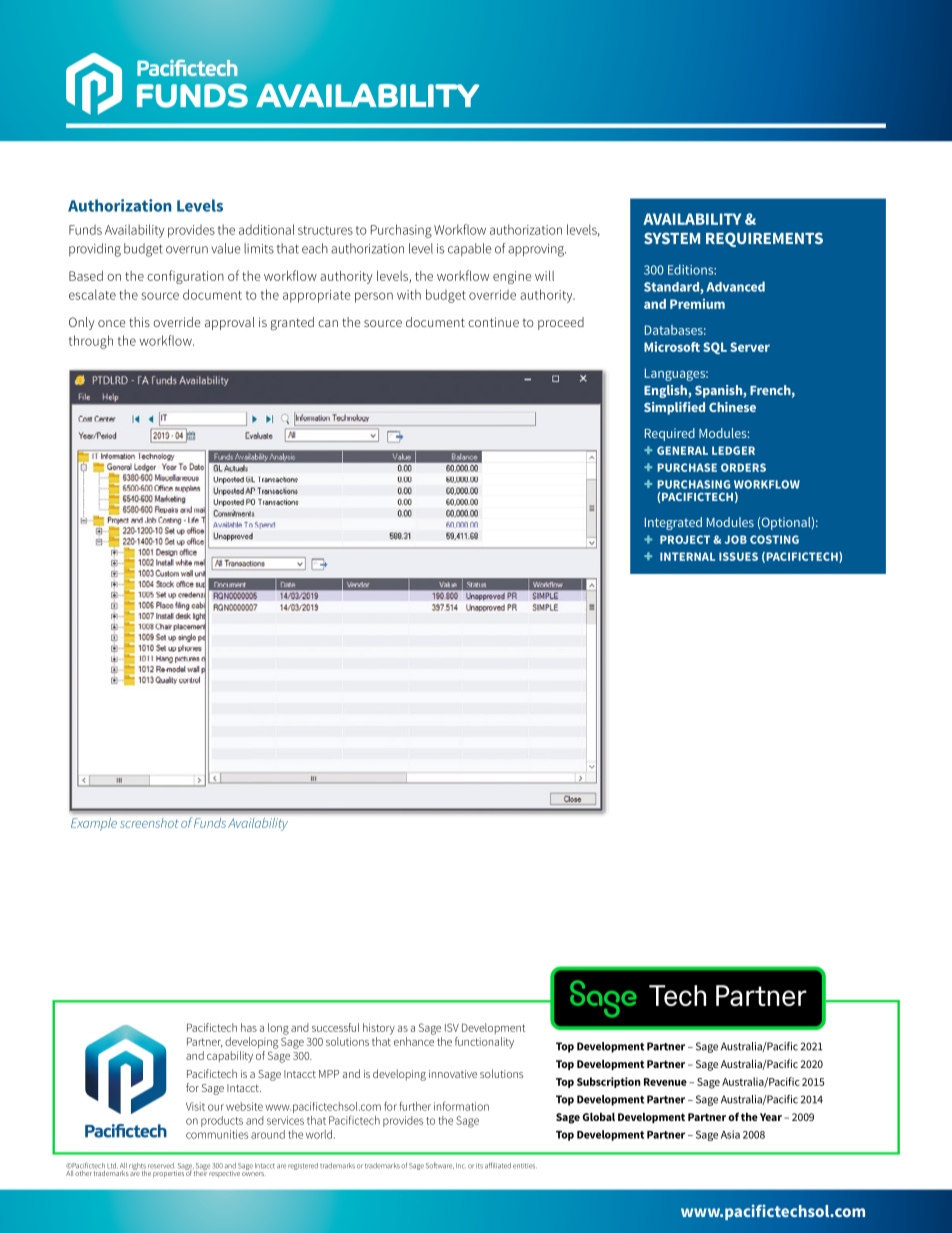 This image has width=952, height=1233. Describe the element at coordinates (446, 1166) in the image. I see `ware` at that location.
